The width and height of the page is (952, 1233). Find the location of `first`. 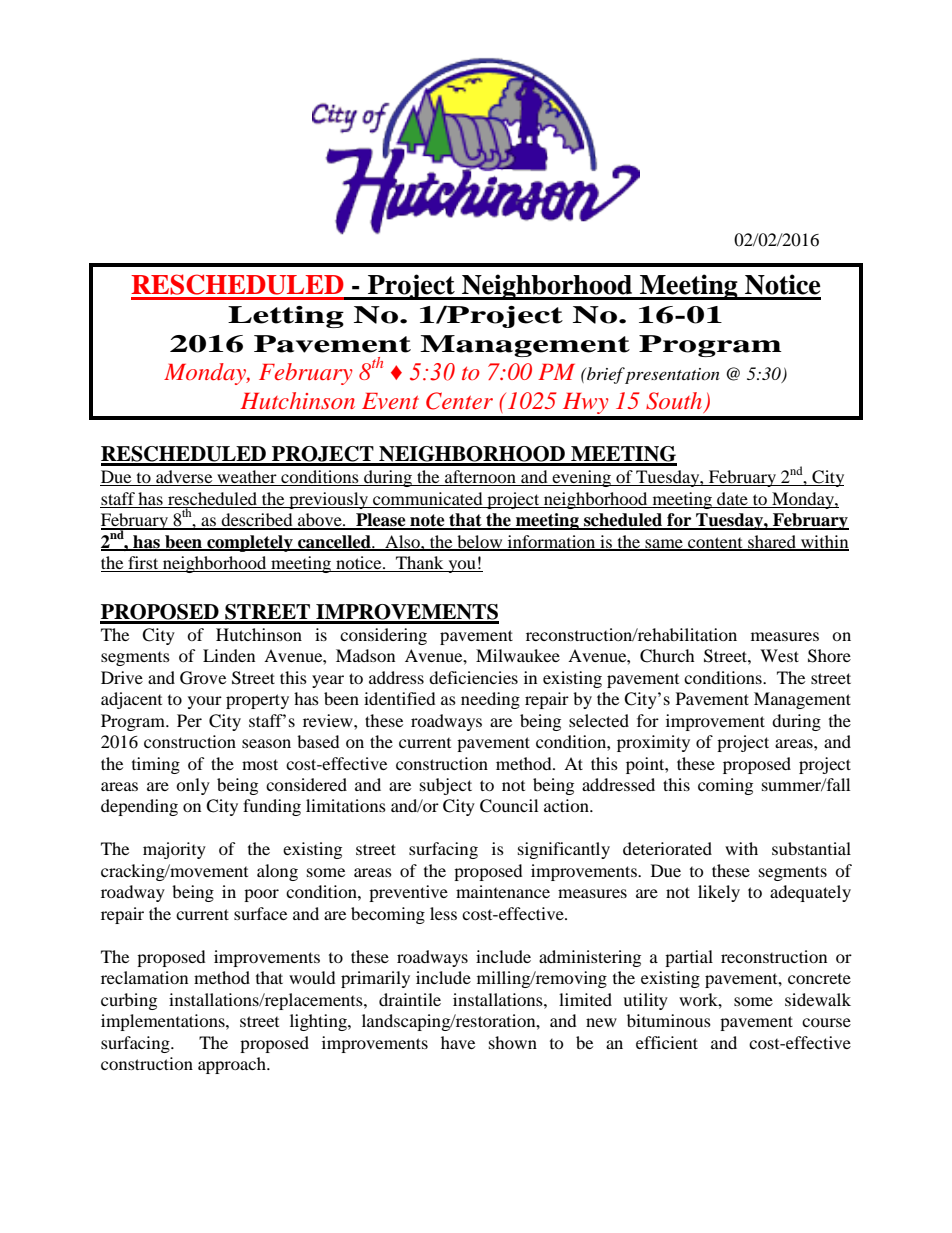

first is located at coordinates (143, 564).
